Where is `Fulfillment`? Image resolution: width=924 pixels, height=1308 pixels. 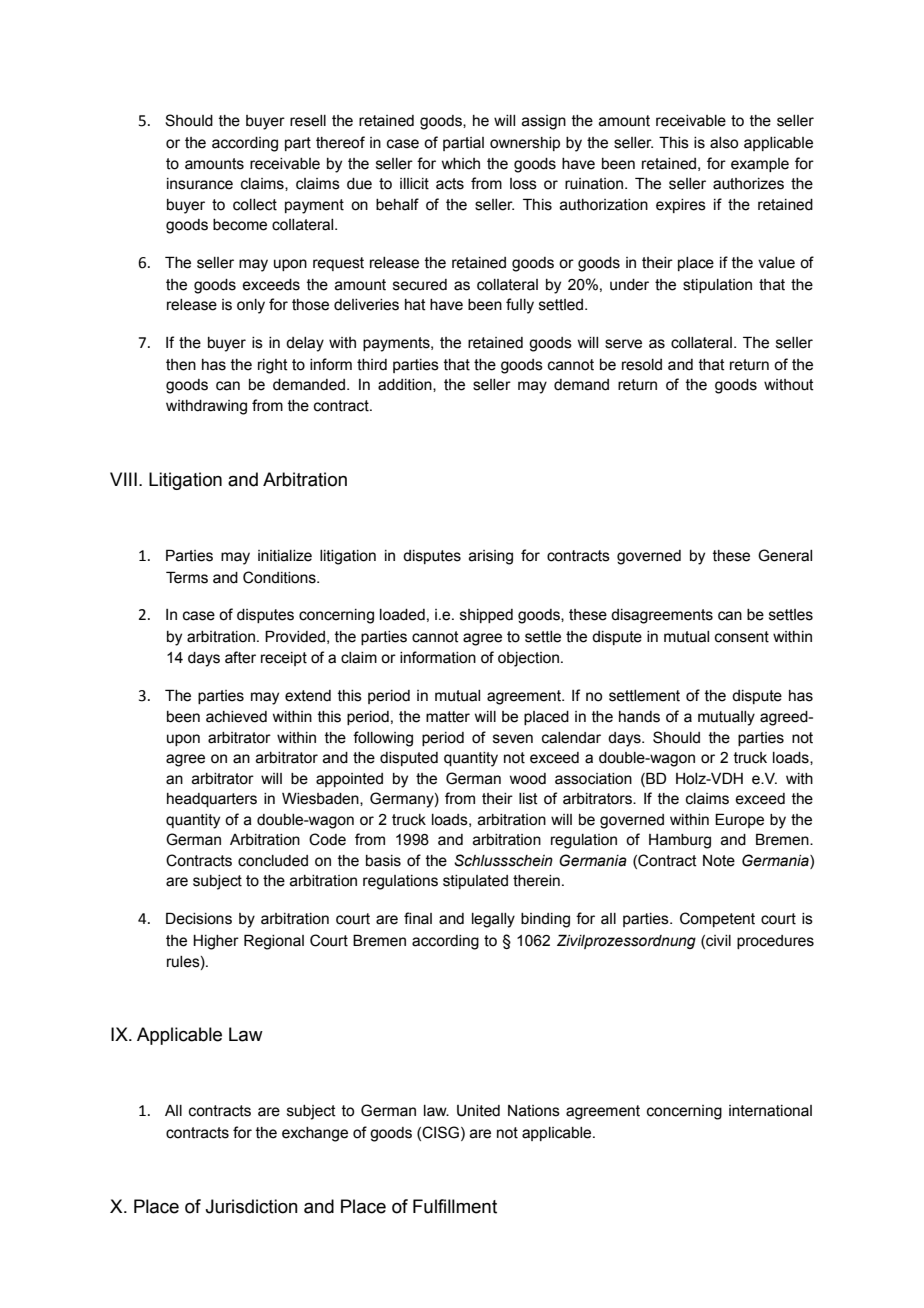 Fulfillment is located at coordinates (455, 1206).
